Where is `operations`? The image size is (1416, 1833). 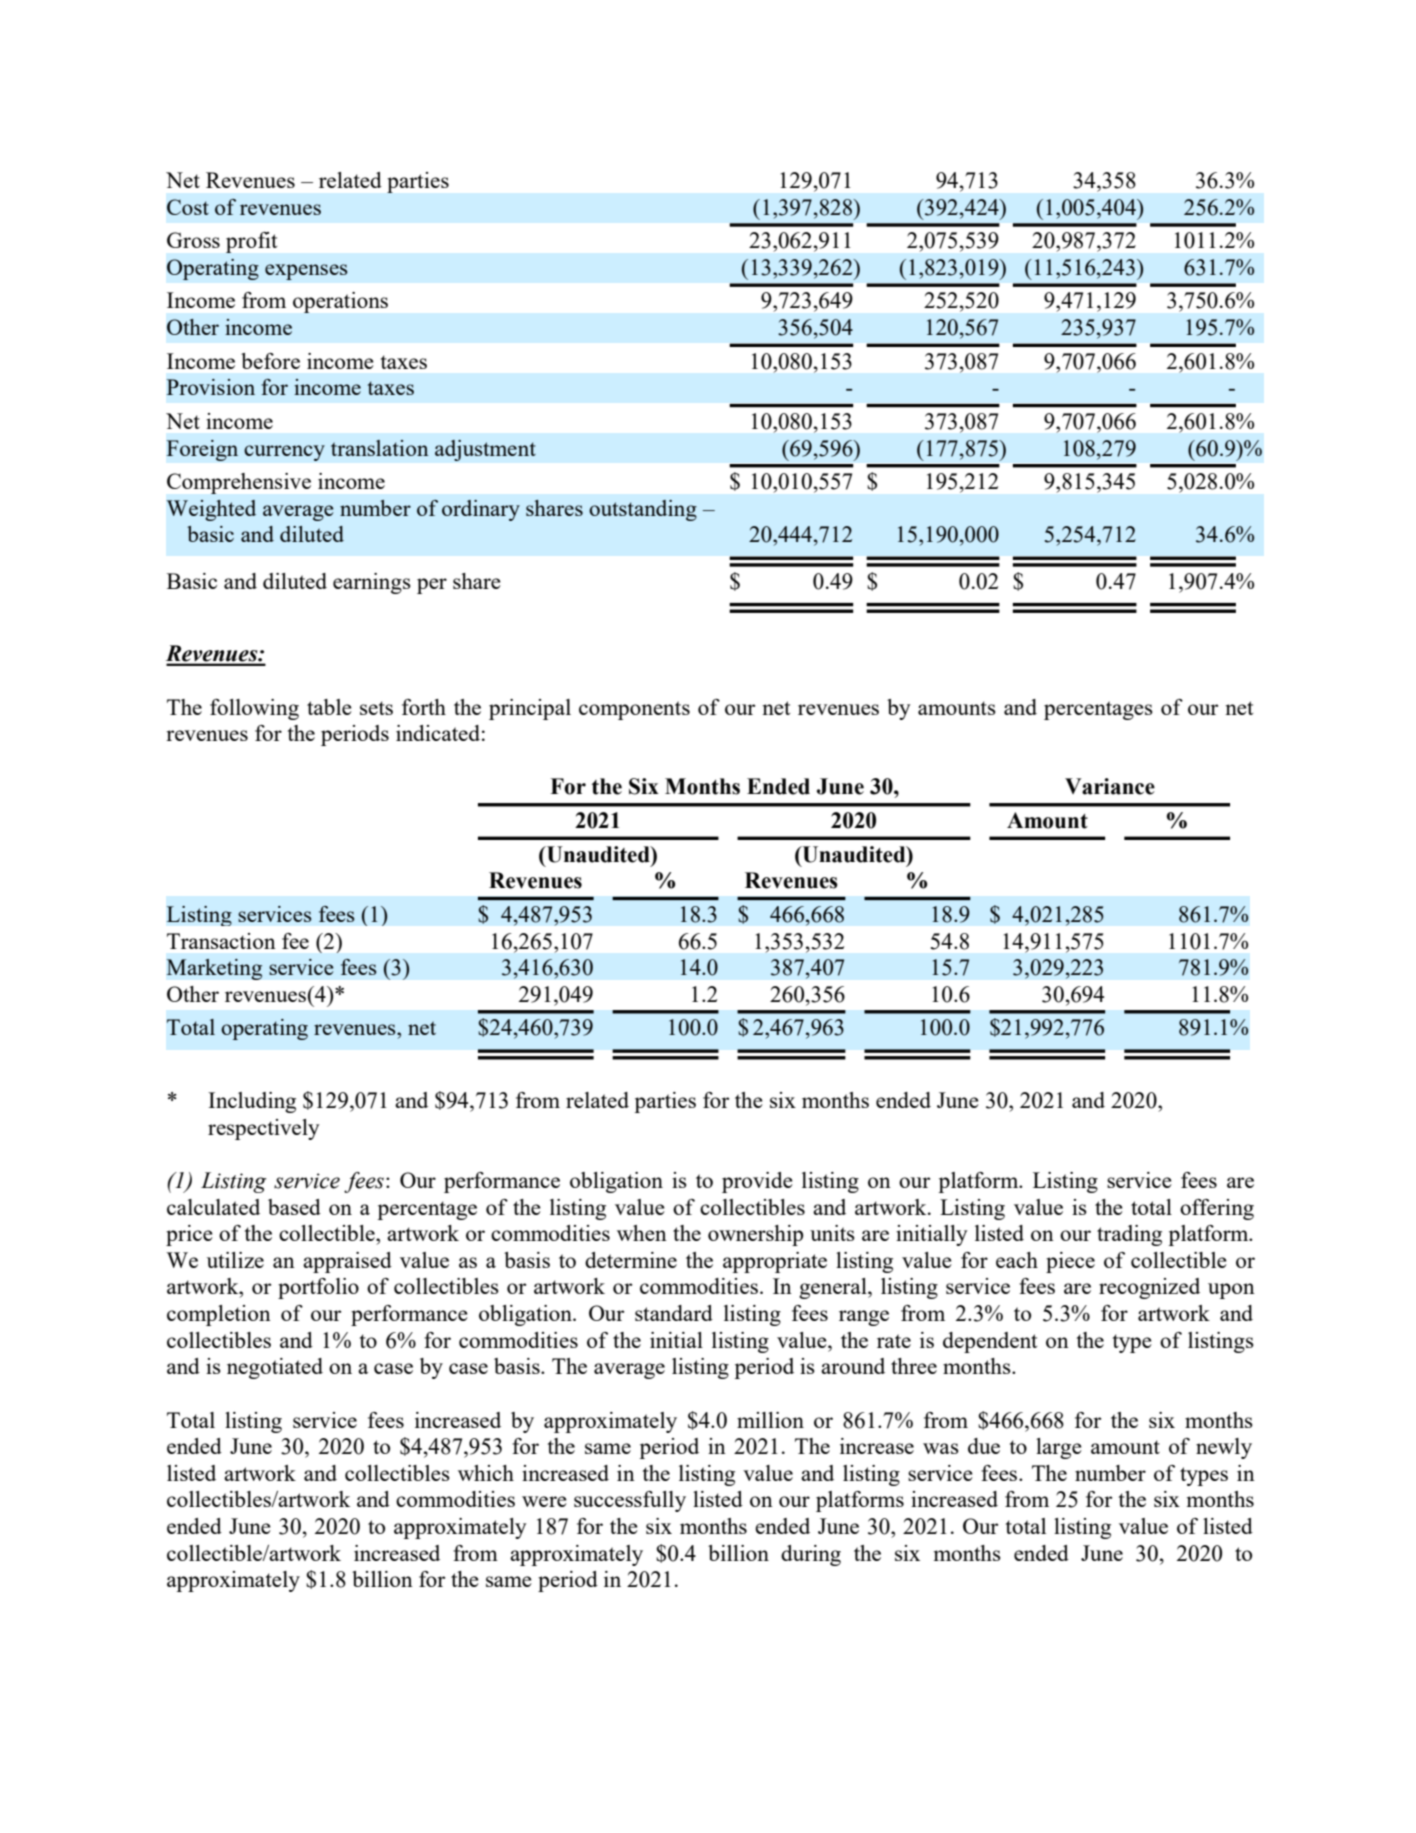
operations is located at coordinates (340, 302).
